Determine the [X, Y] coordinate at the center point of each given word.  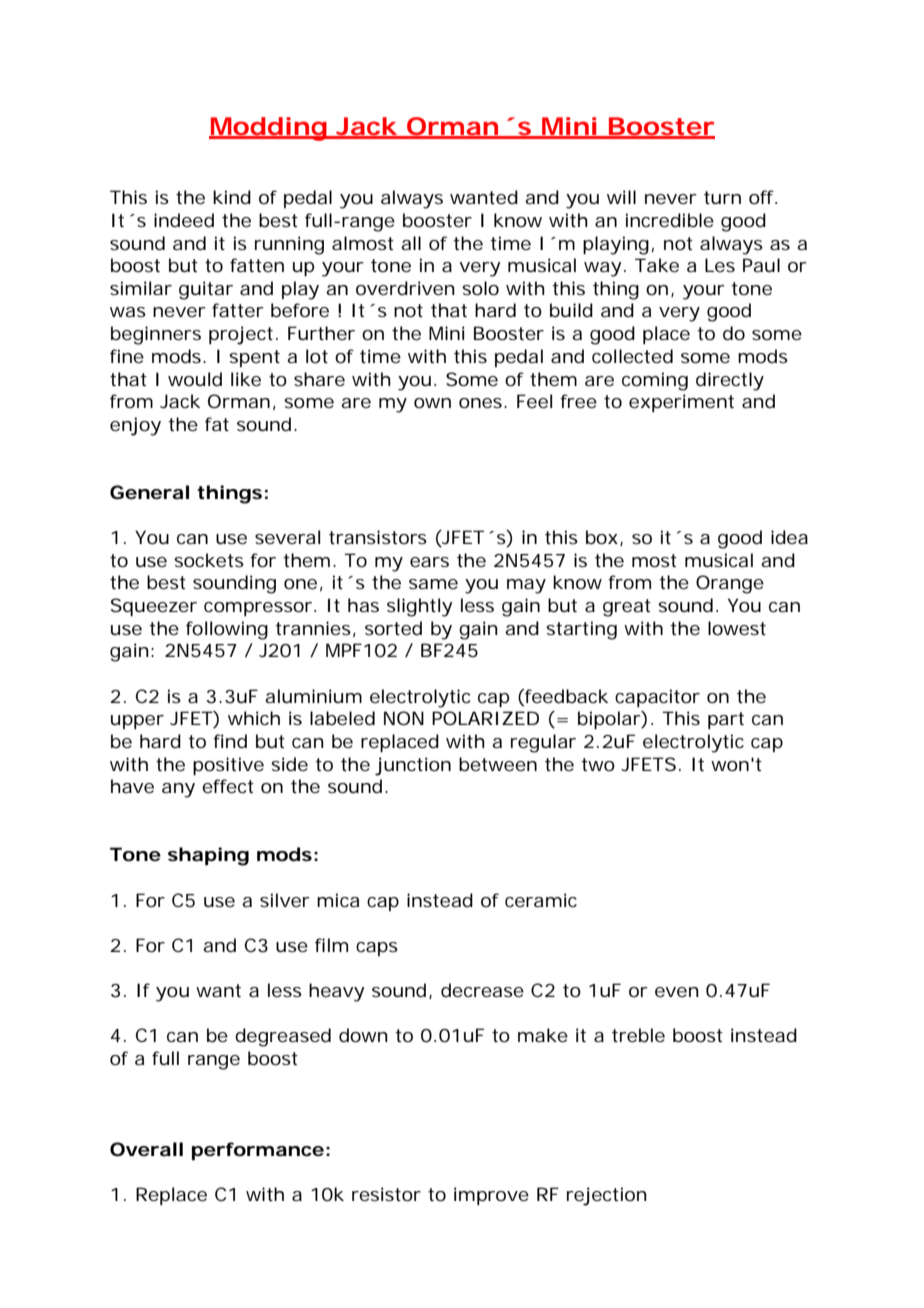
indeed [184, 220]
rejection [607, 1196]
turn [722, 197]
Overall [146, 1149]
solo [480, 288]
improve [491, 1196]
